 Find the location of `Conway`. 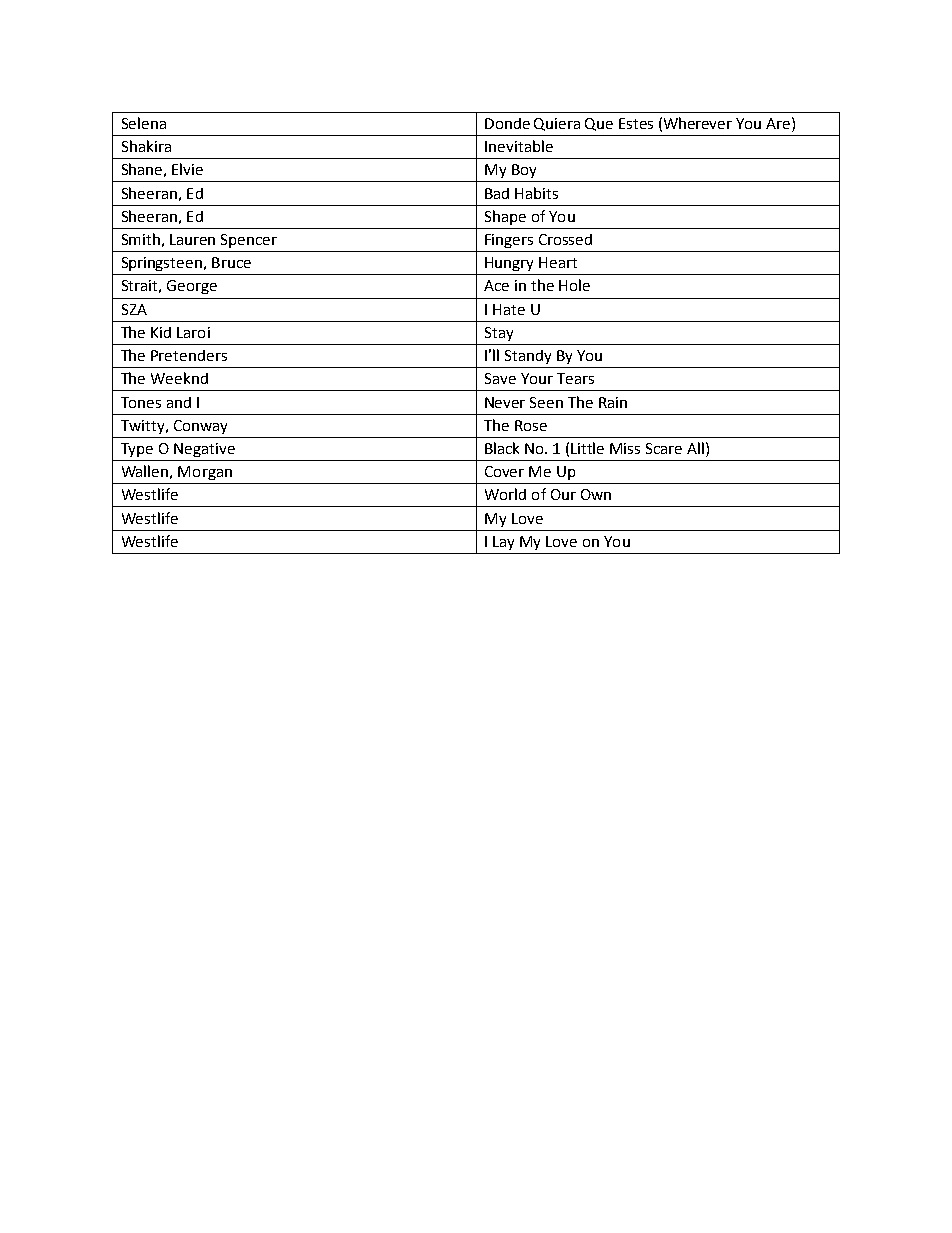

Conway is located at coordinates (200, 427).
